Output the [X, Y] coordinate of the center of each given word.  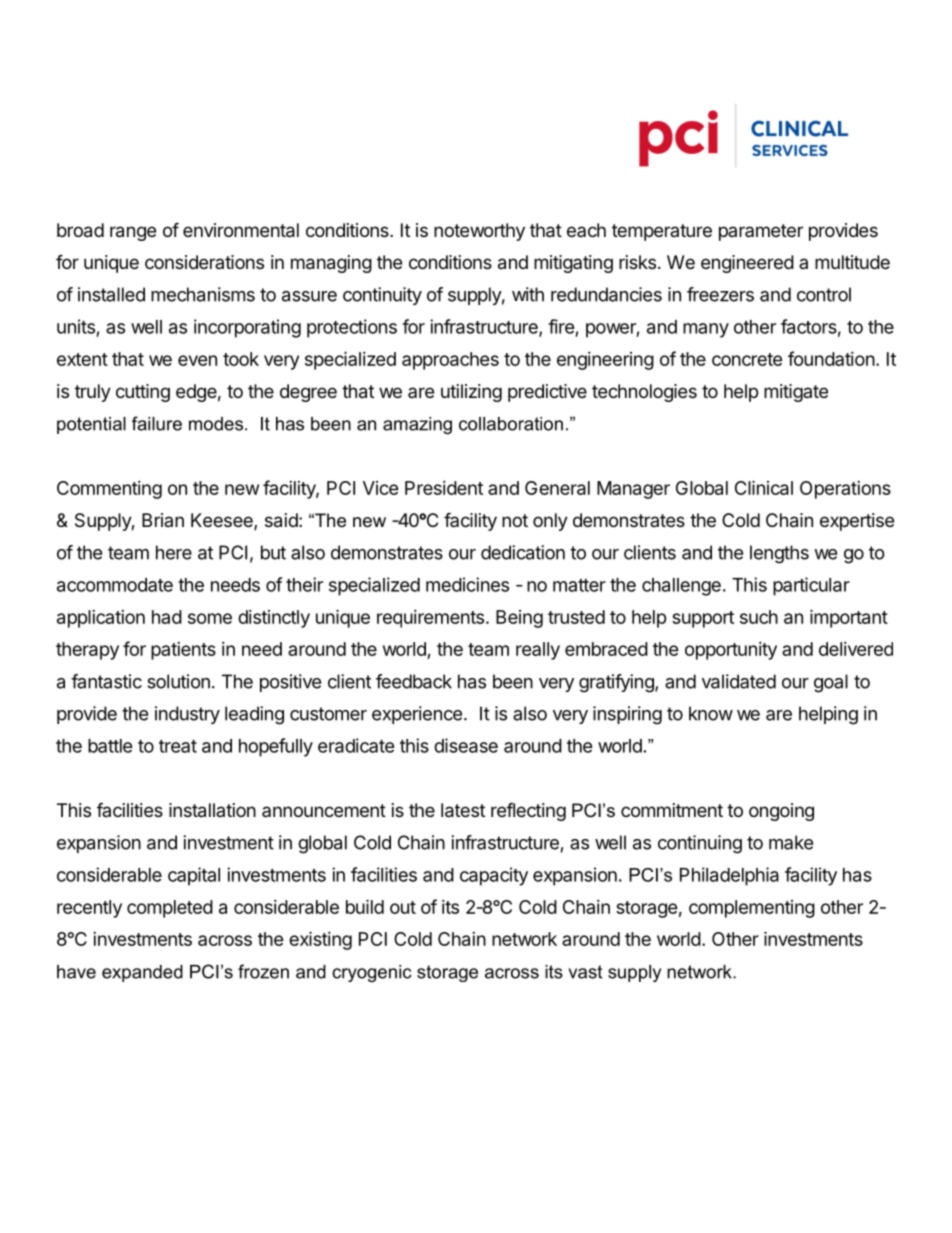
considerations [204, 262]
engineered [747, 264]
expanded [142, 973]
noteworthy [479, 232]
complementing [752, 909]
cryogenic [372, 973]
